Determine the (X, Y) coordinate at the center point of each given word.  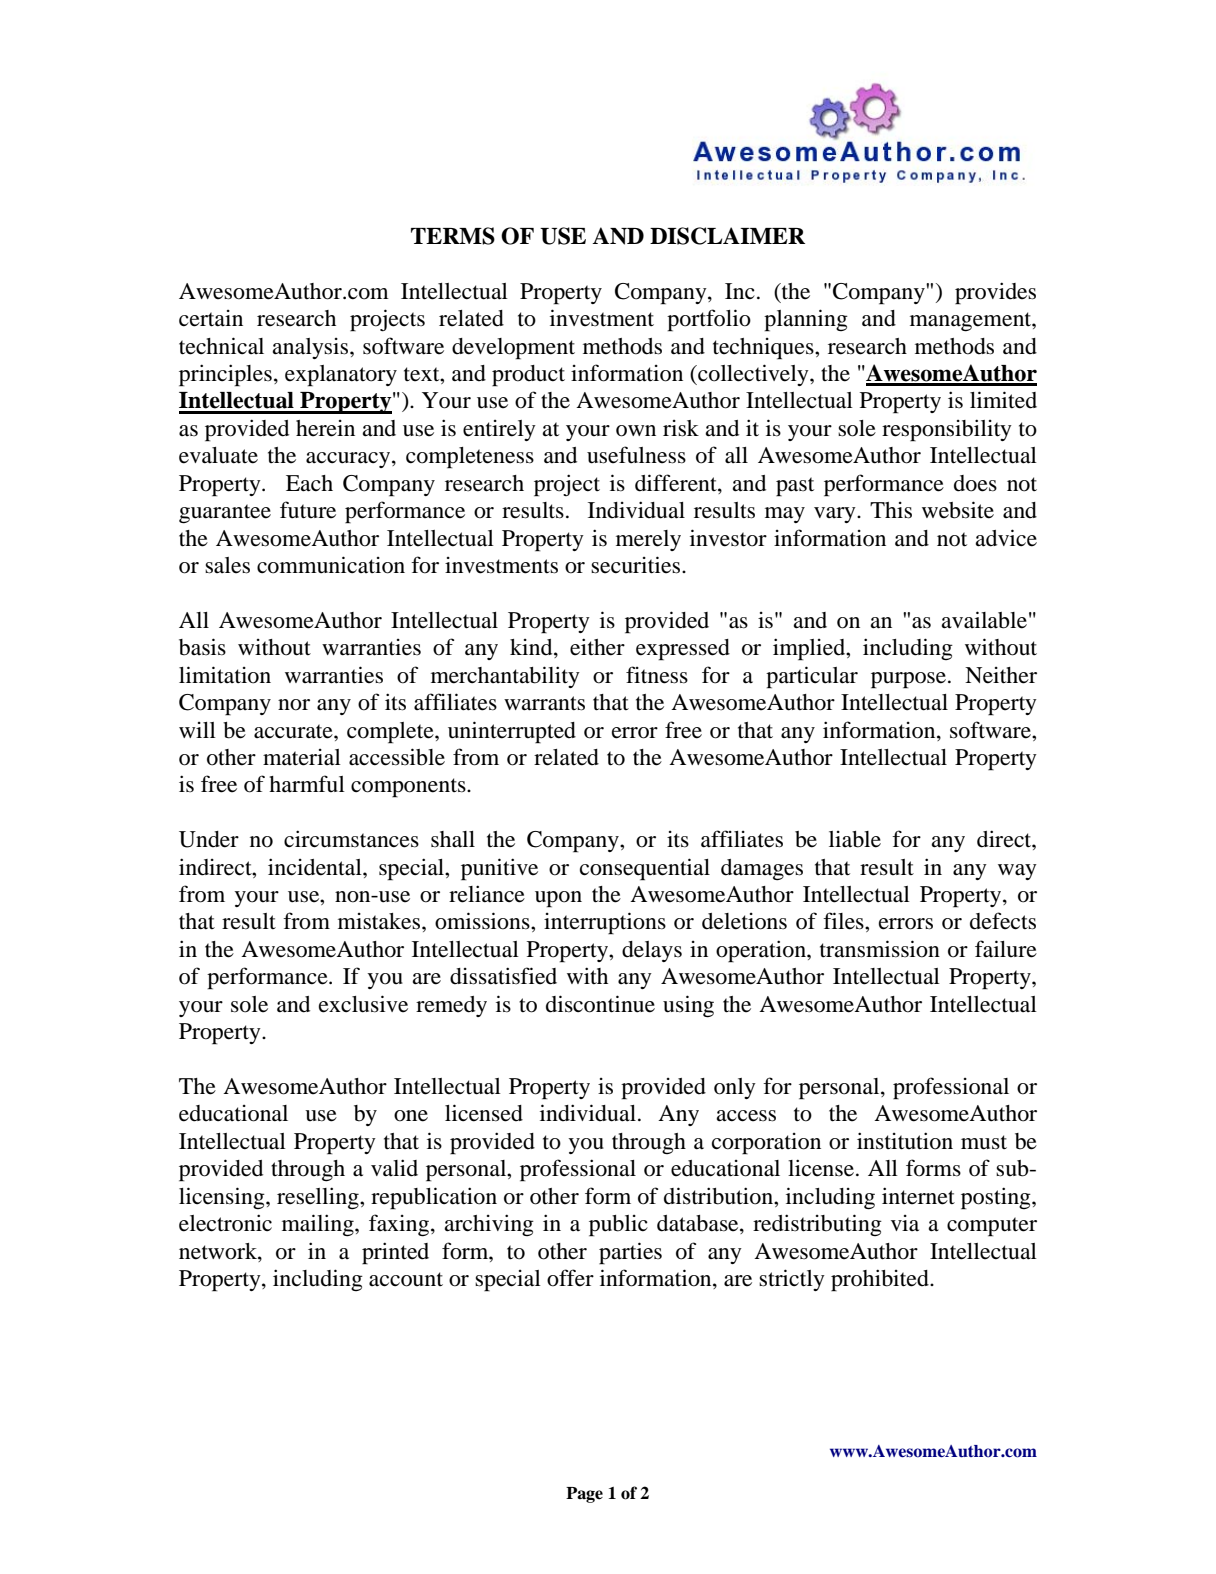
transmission (880, 949)
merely (648, 540)
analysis (311, 348)
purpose (908, 680)
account (406, 1279)
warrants (544, 703)
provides (995, 293)
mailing (319, 1225)
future (308, 510)
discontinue (600, 1004)
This (891, 510)
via (905, 1223)
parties (630, 1253)
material (302, 757)
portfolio (709, 320)
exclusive (363, 1004)
